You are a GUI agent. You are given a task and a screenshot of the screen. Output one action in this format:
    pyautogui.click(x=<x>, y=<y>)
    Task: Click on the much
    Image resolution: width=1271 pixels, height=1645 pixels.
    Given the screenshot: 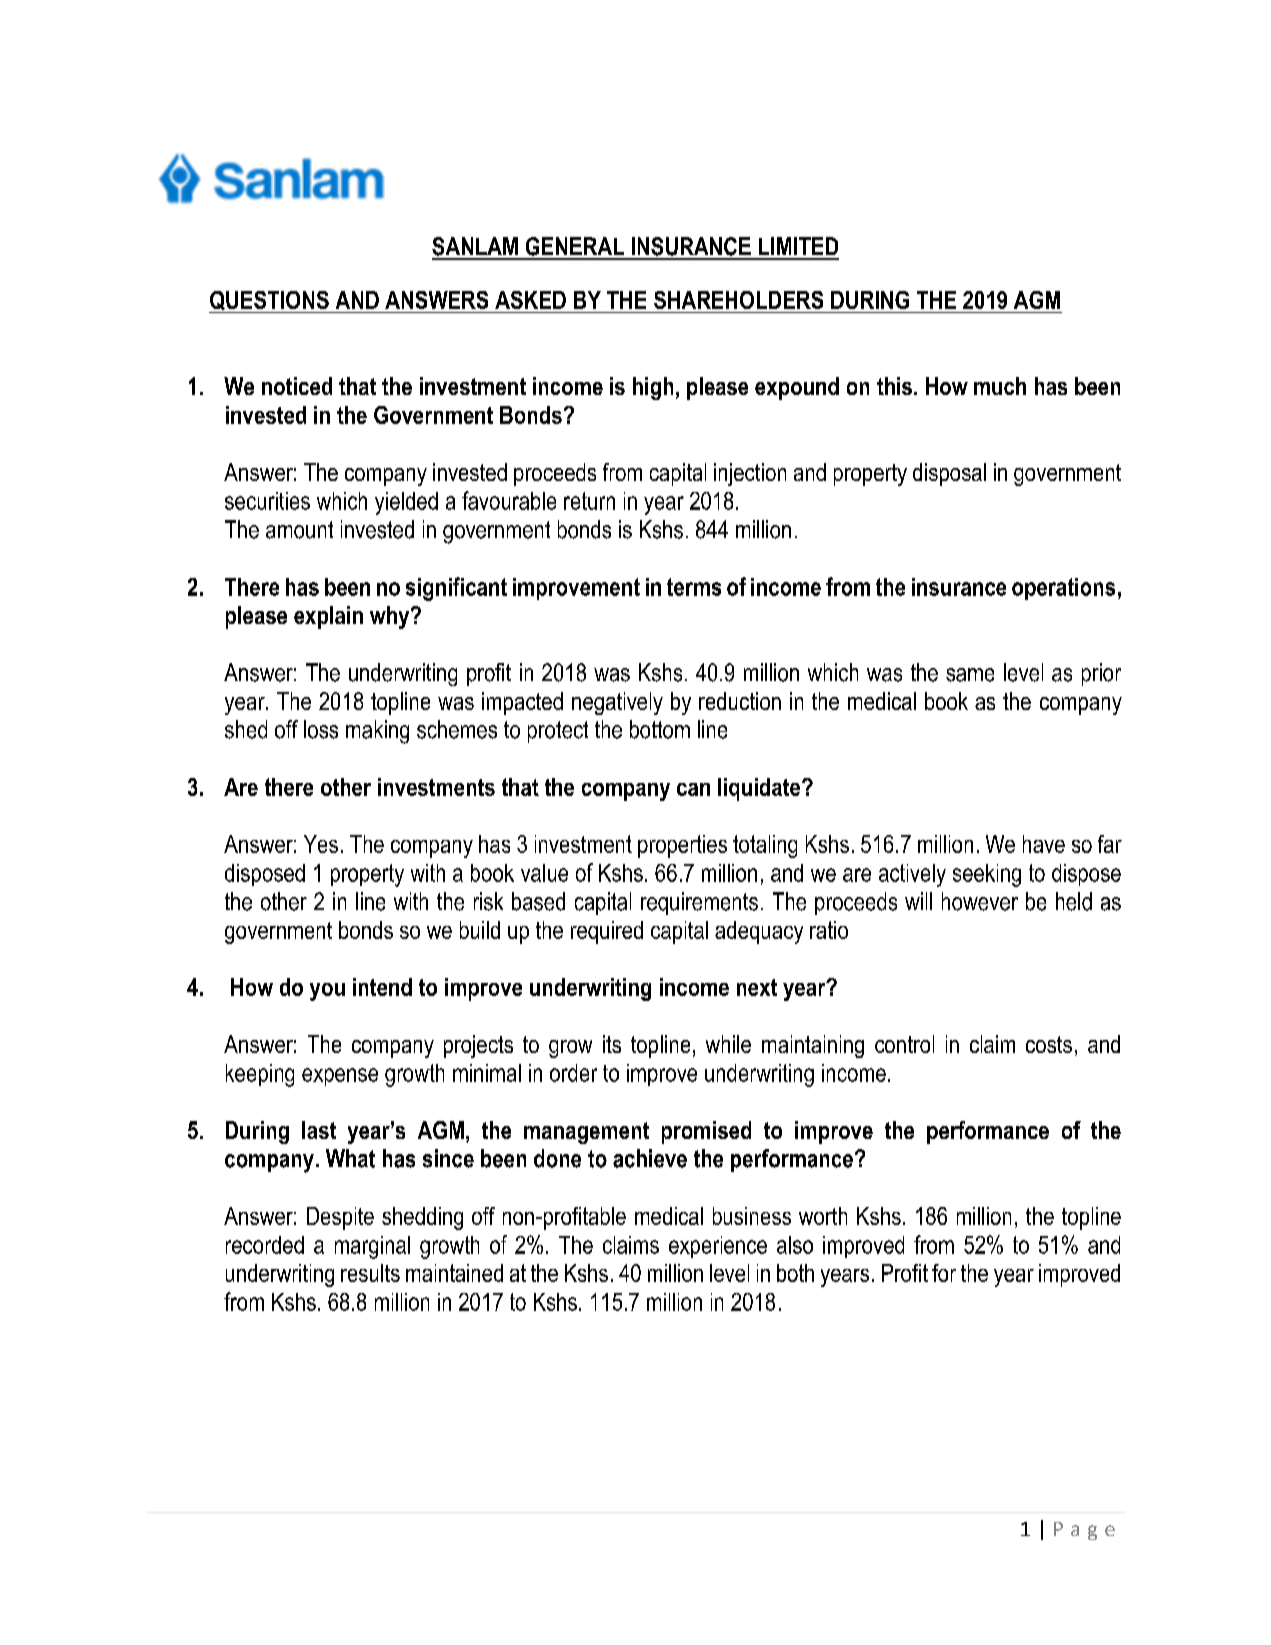 What is the action you would take?
    pyautogui.click(x=1000, y=386)
